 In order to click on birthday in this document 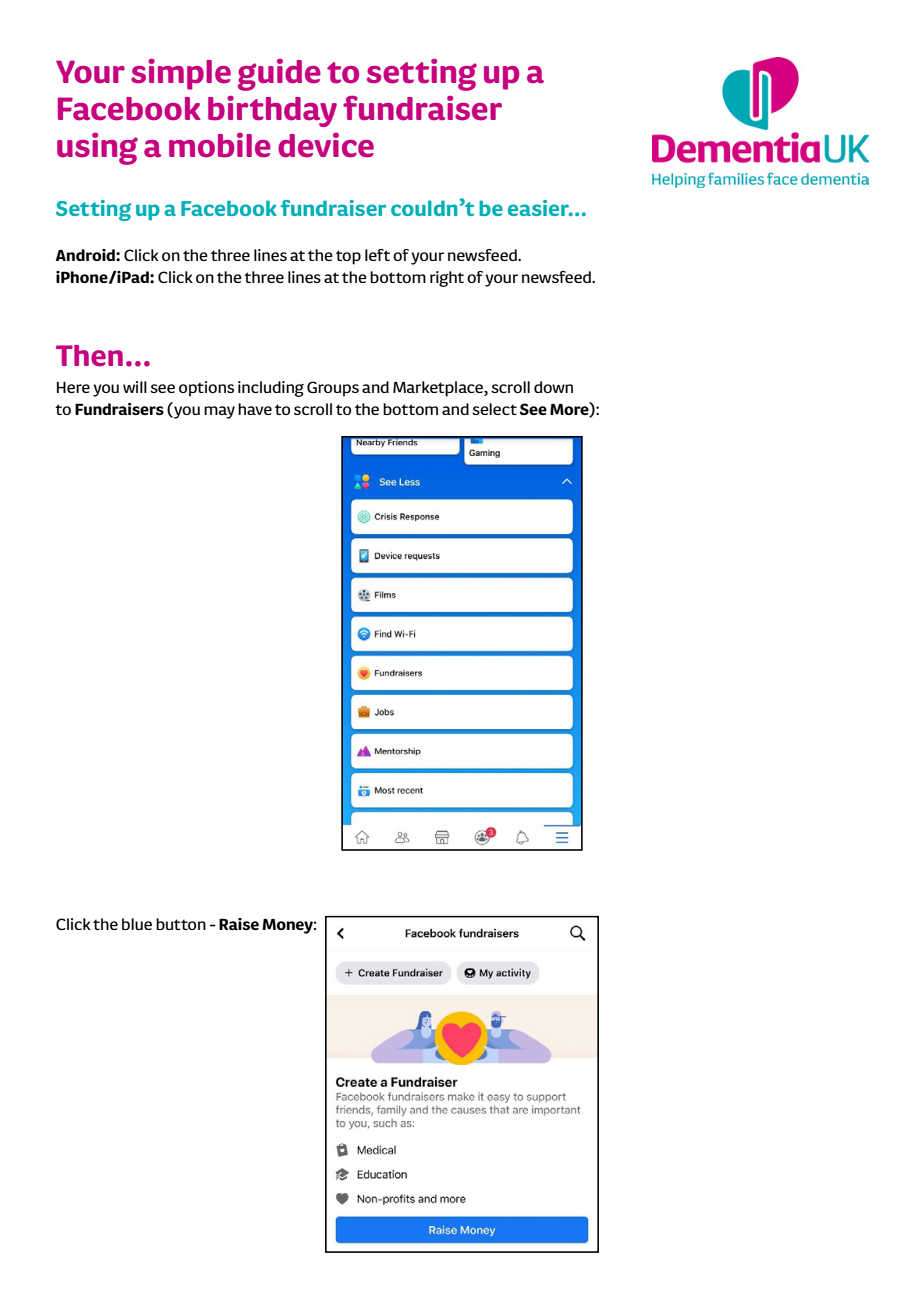, I will do `click(272, 111)`.
